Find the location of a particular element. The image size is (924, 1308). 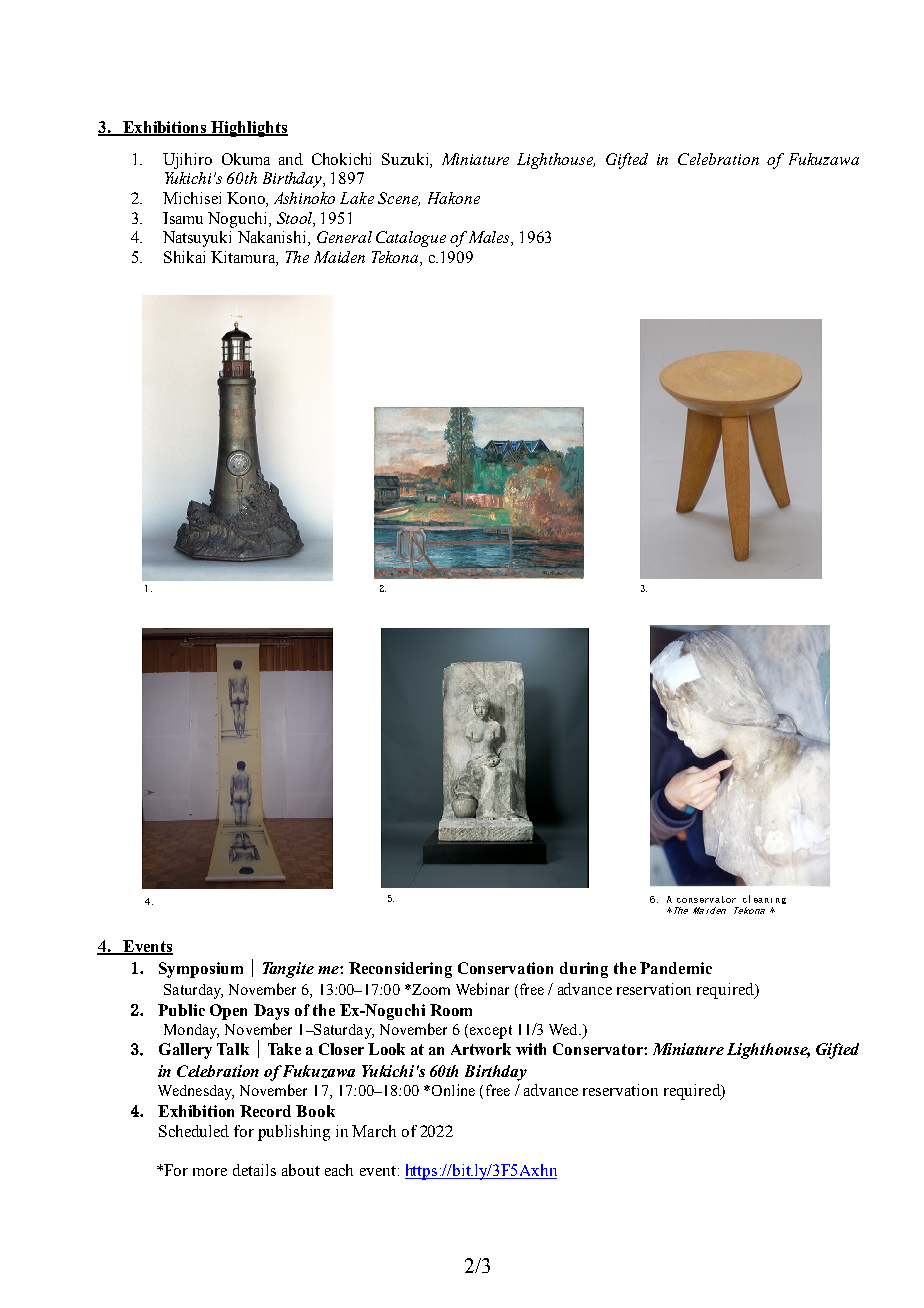

General is located at coordinates (344, 237).
